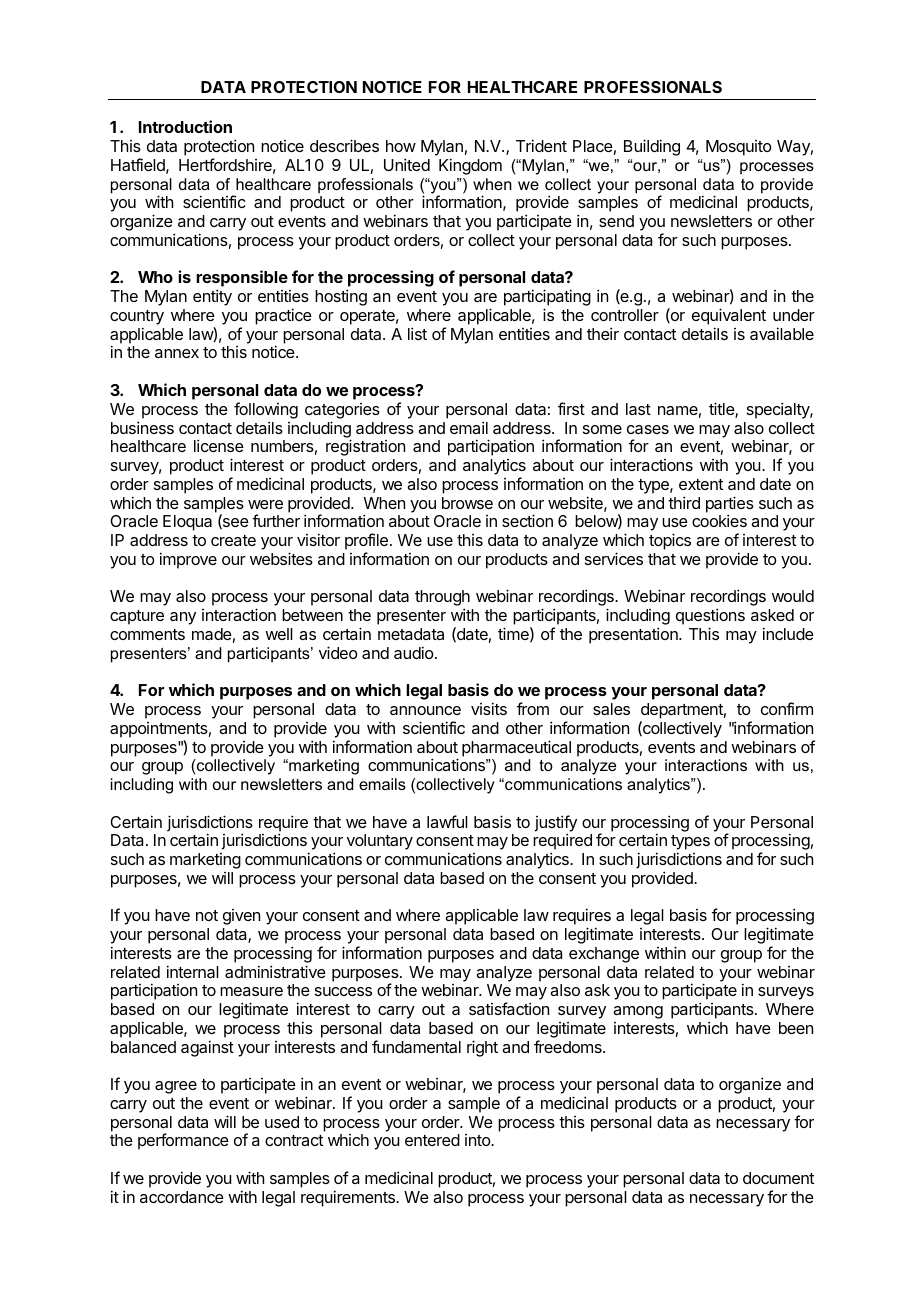 This page has width=924, height=1308. Describe the element at coordinates (787, 708) in the page. I see `confirm` at that location.
